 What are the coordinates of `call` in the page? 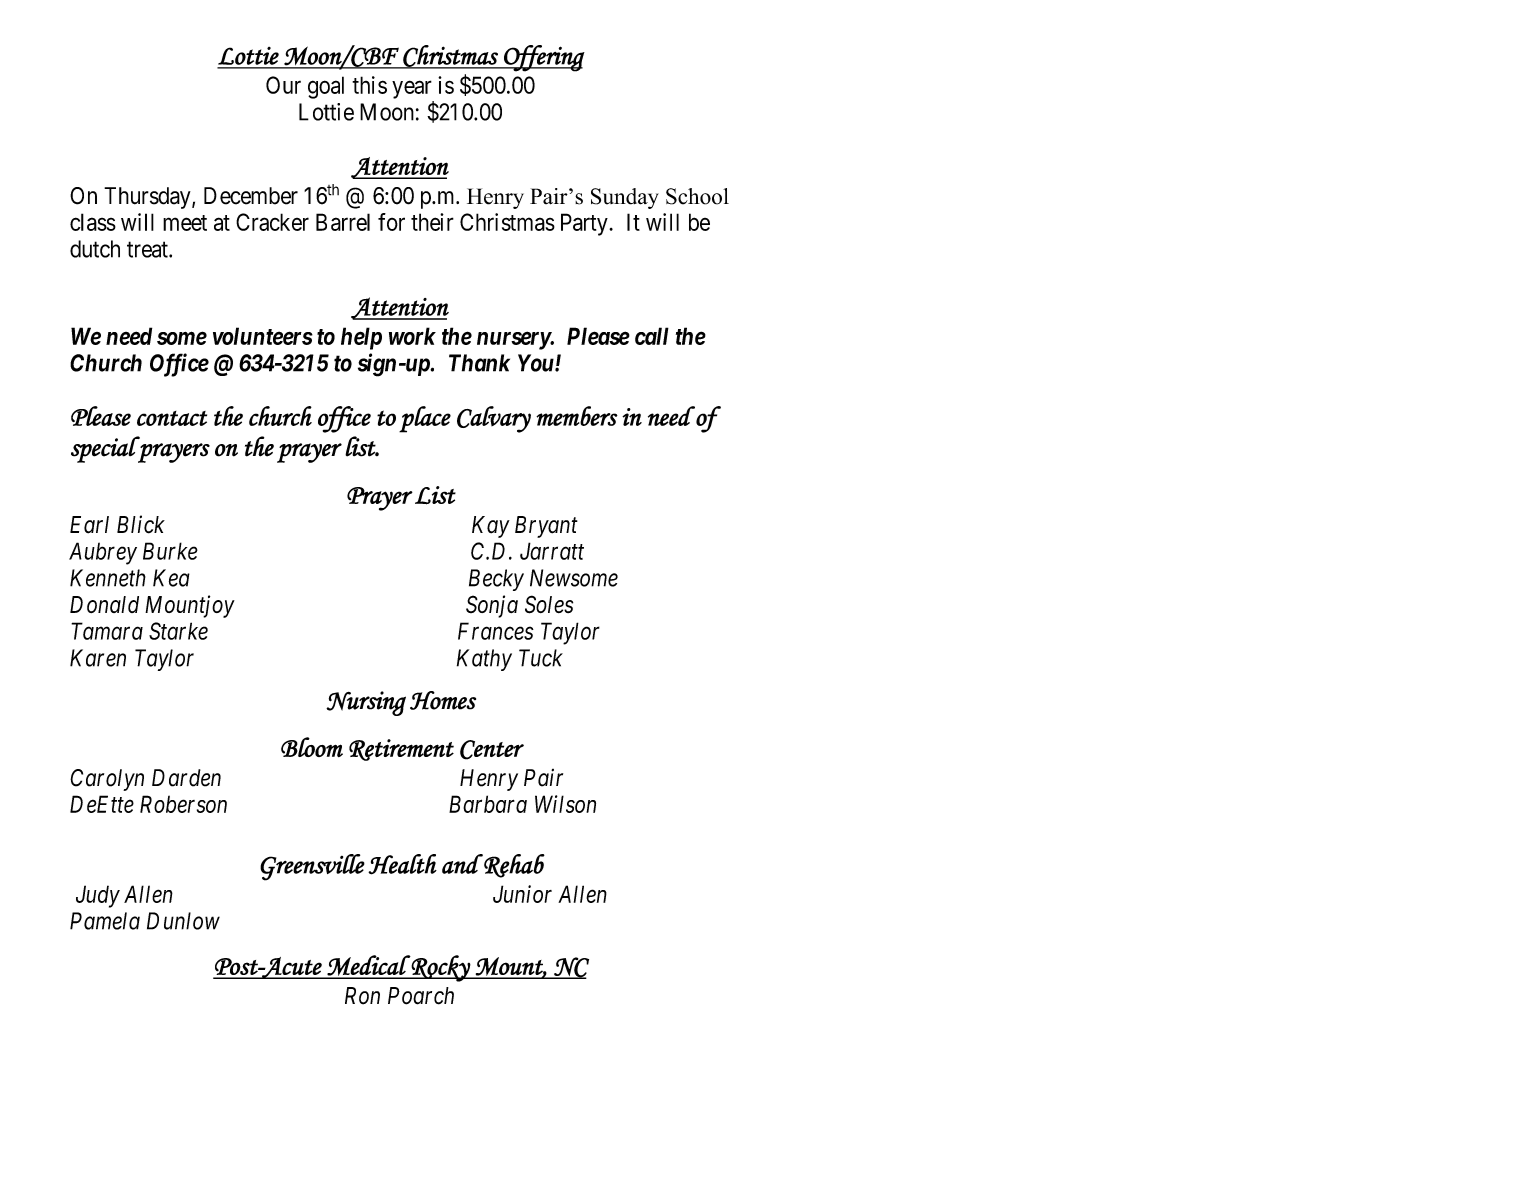 It's located at (652, 336).
